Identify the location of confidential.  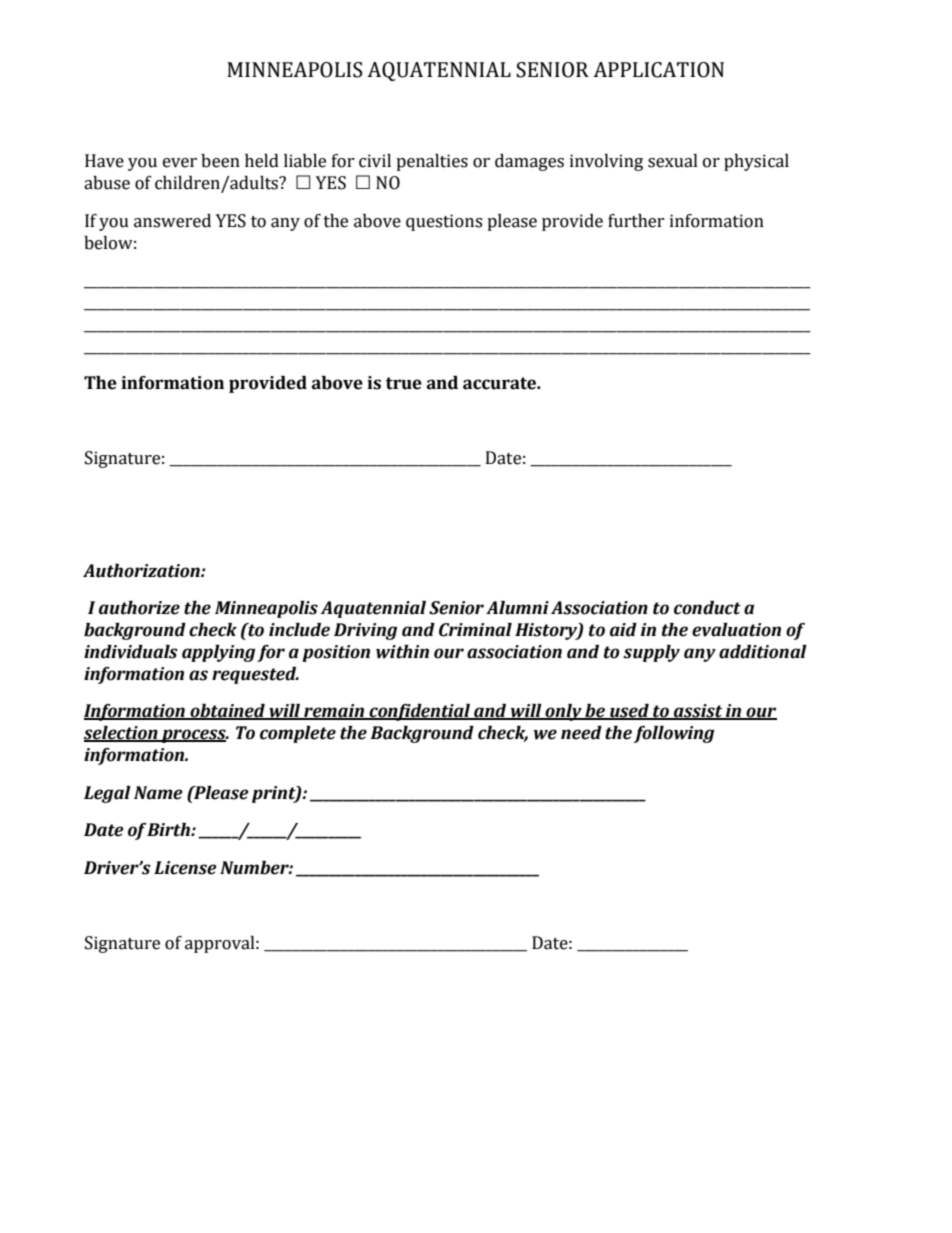
(420, 712).
